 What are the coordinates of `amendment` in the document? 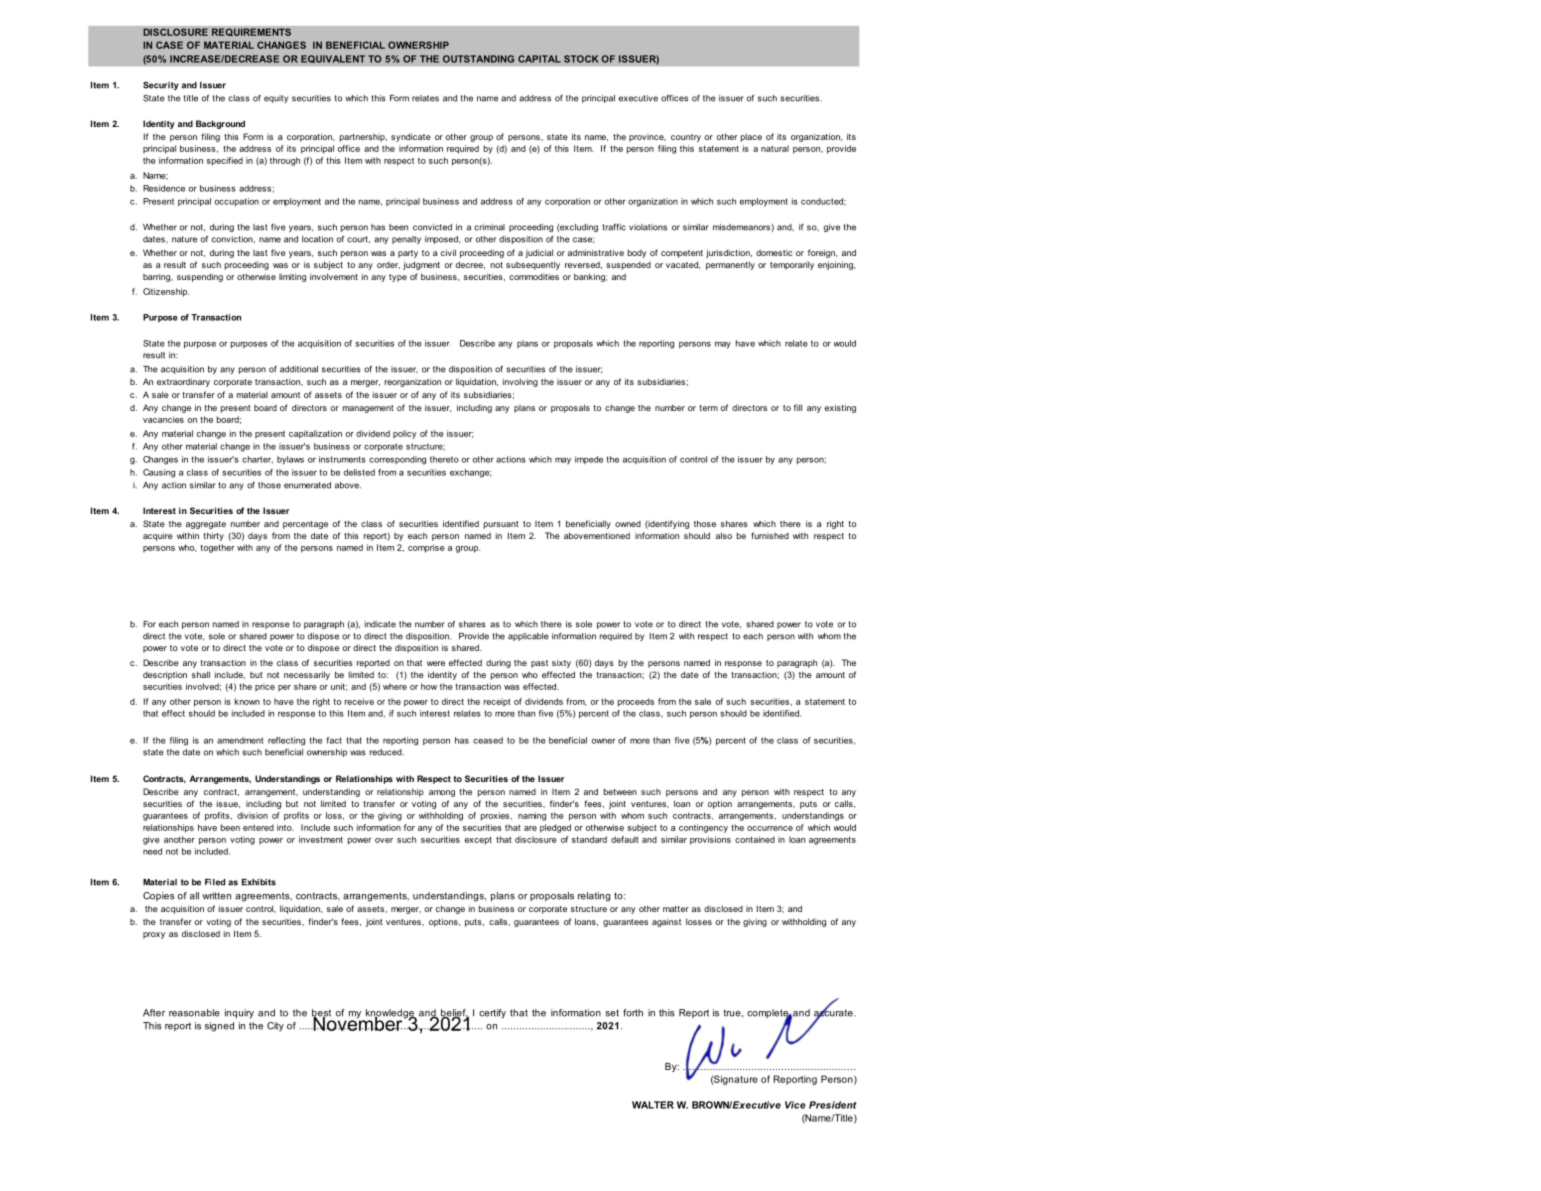 It's located at (240, 740).
